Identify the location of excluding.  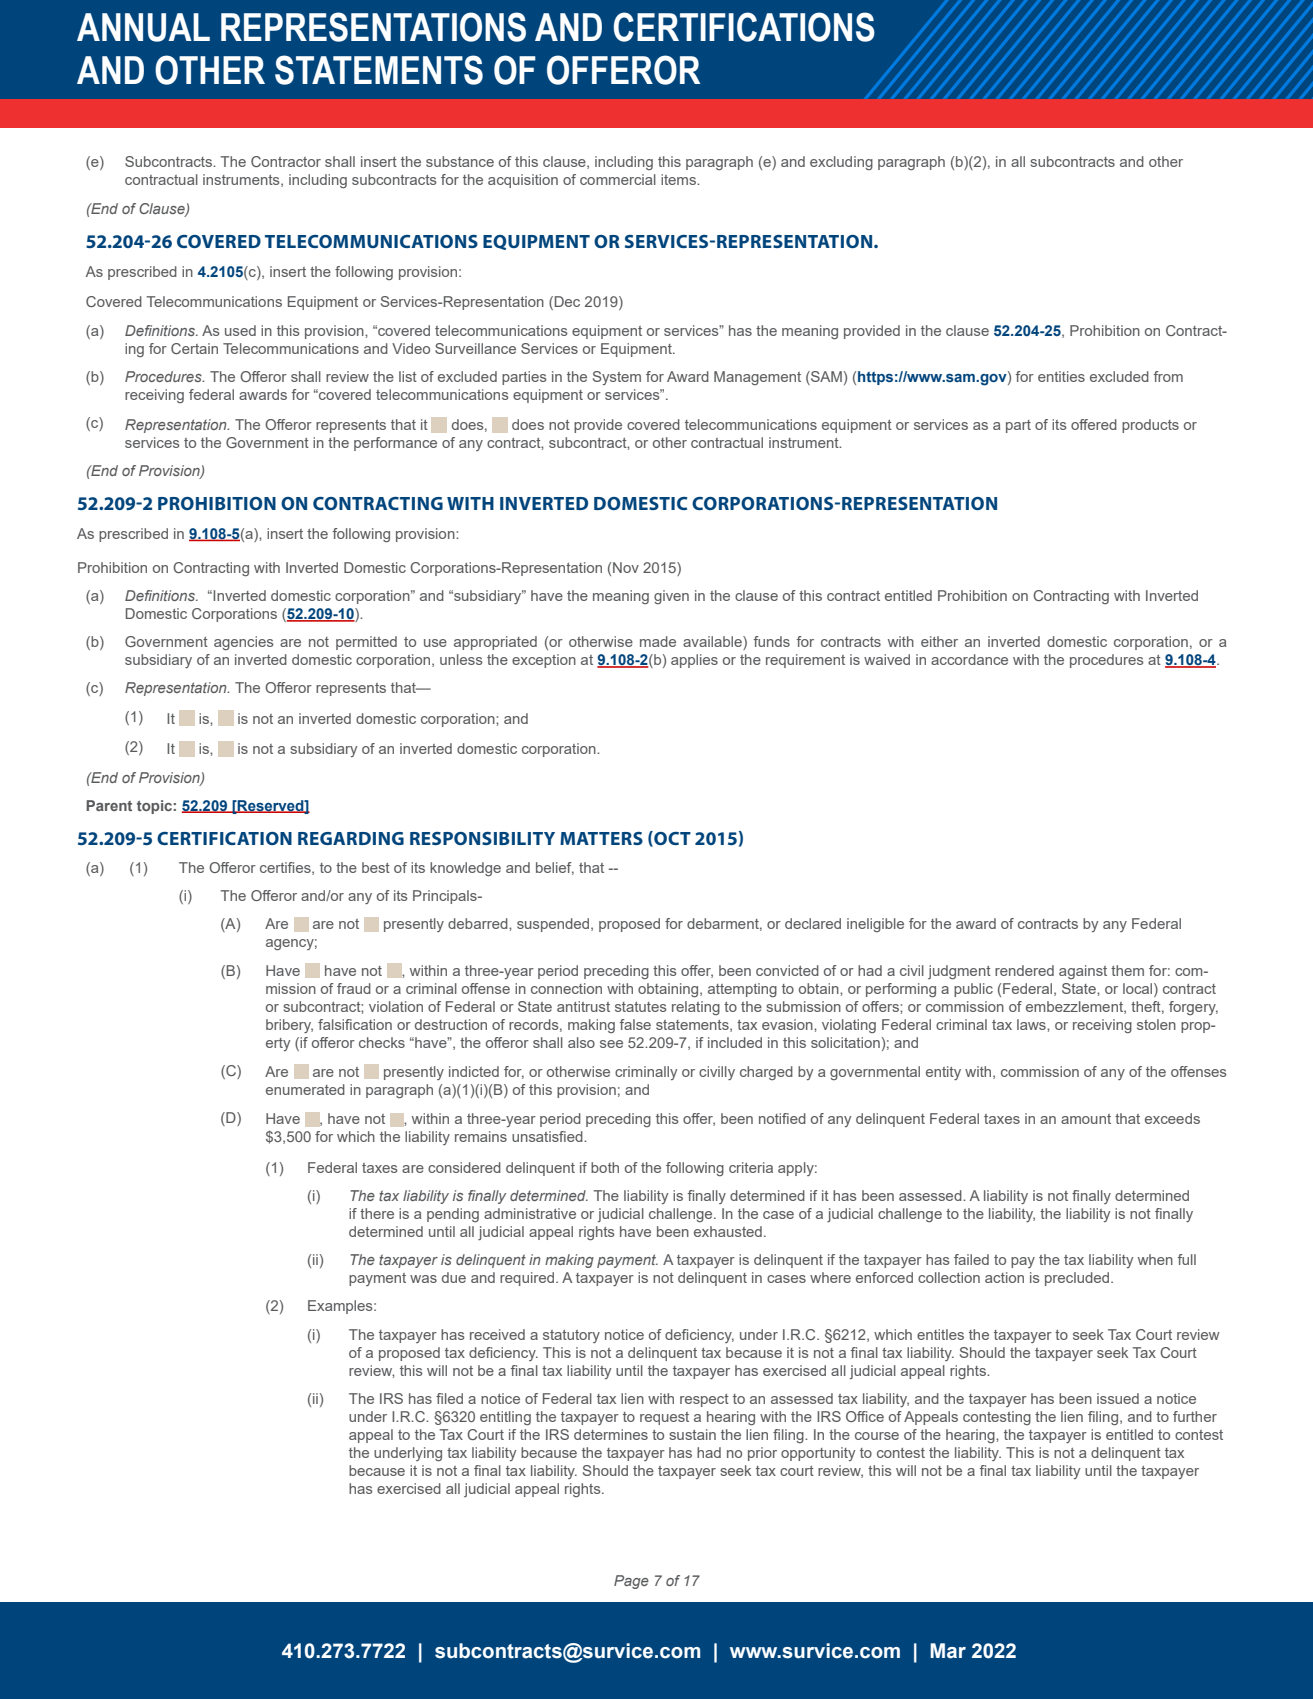
(841, 163).
